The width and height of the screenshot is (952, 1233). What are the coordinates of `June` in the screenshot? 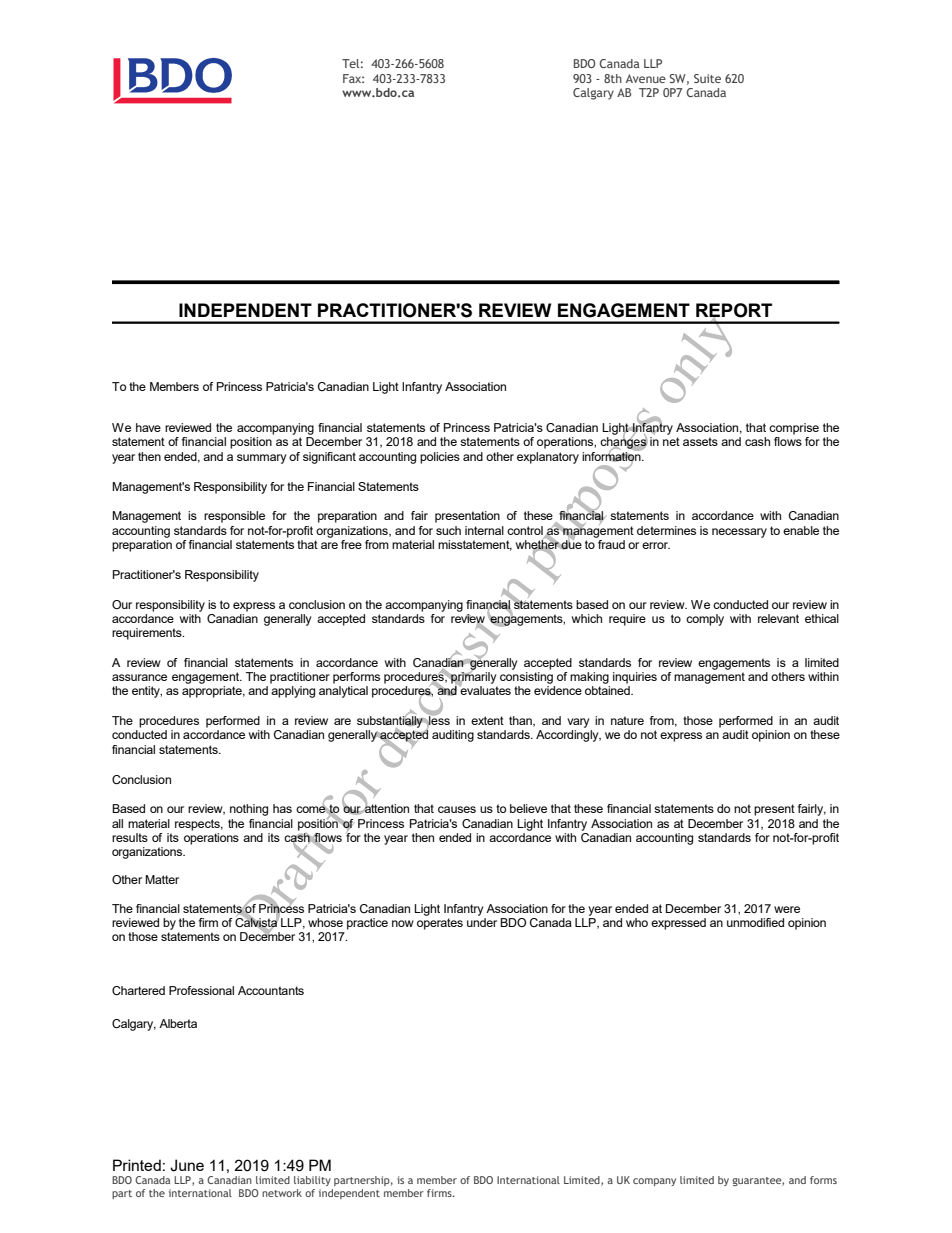 It's located at (187, 1165).
